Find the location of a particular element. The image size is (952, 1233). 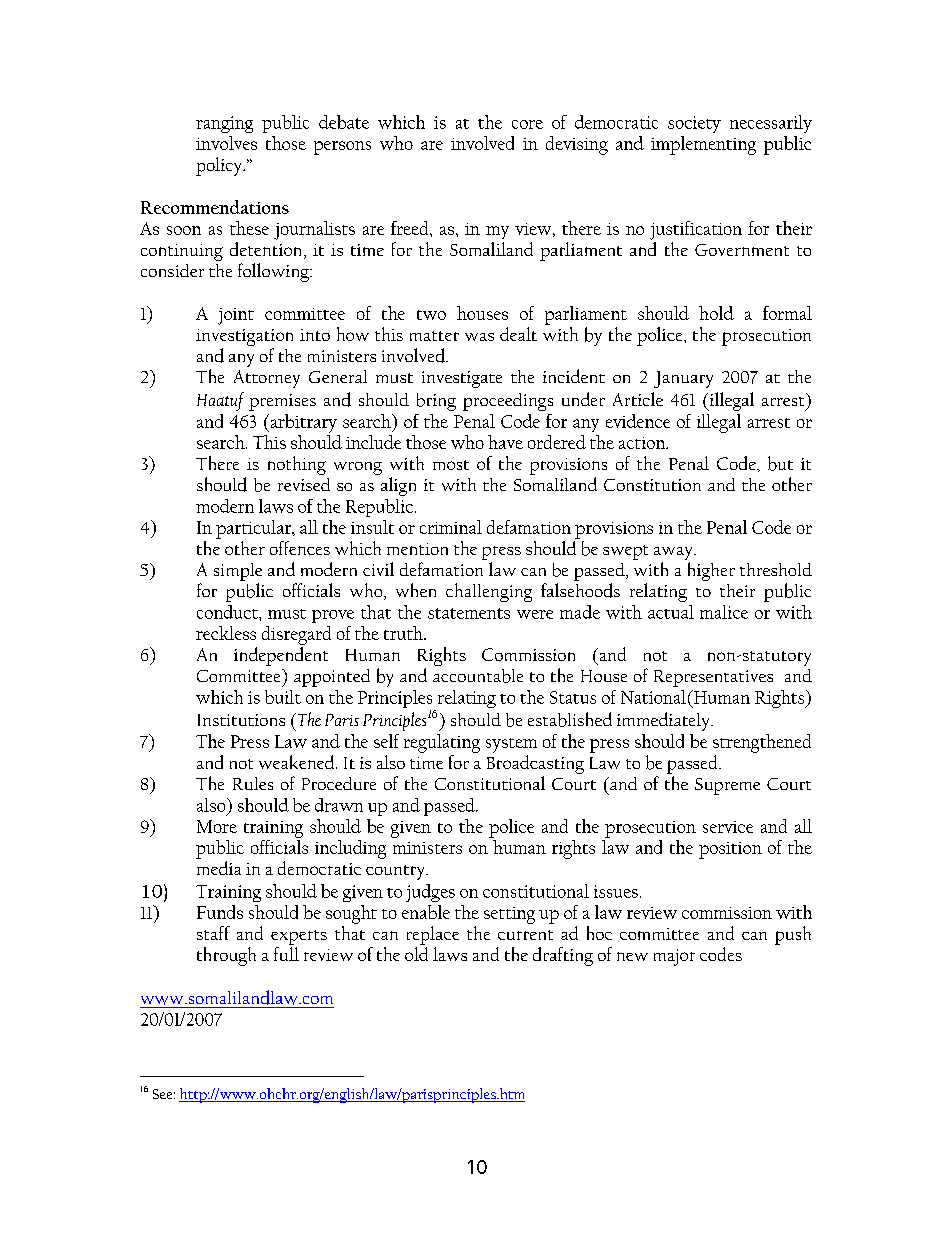

particular is located at coordinates (255, 529).
